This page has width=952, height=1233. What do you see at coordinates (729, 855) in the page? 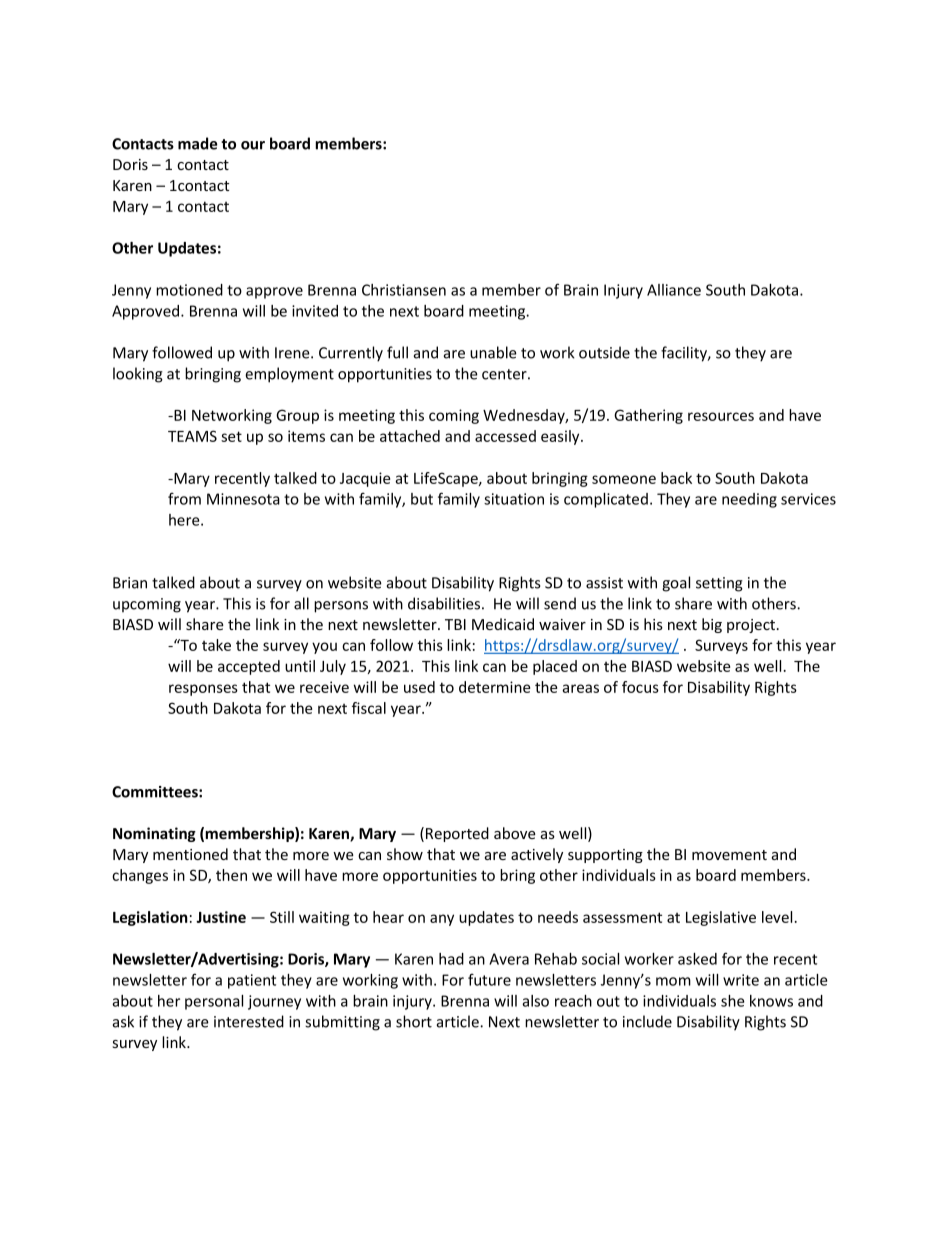
I see `movement` at bounding box center [729, 855].
